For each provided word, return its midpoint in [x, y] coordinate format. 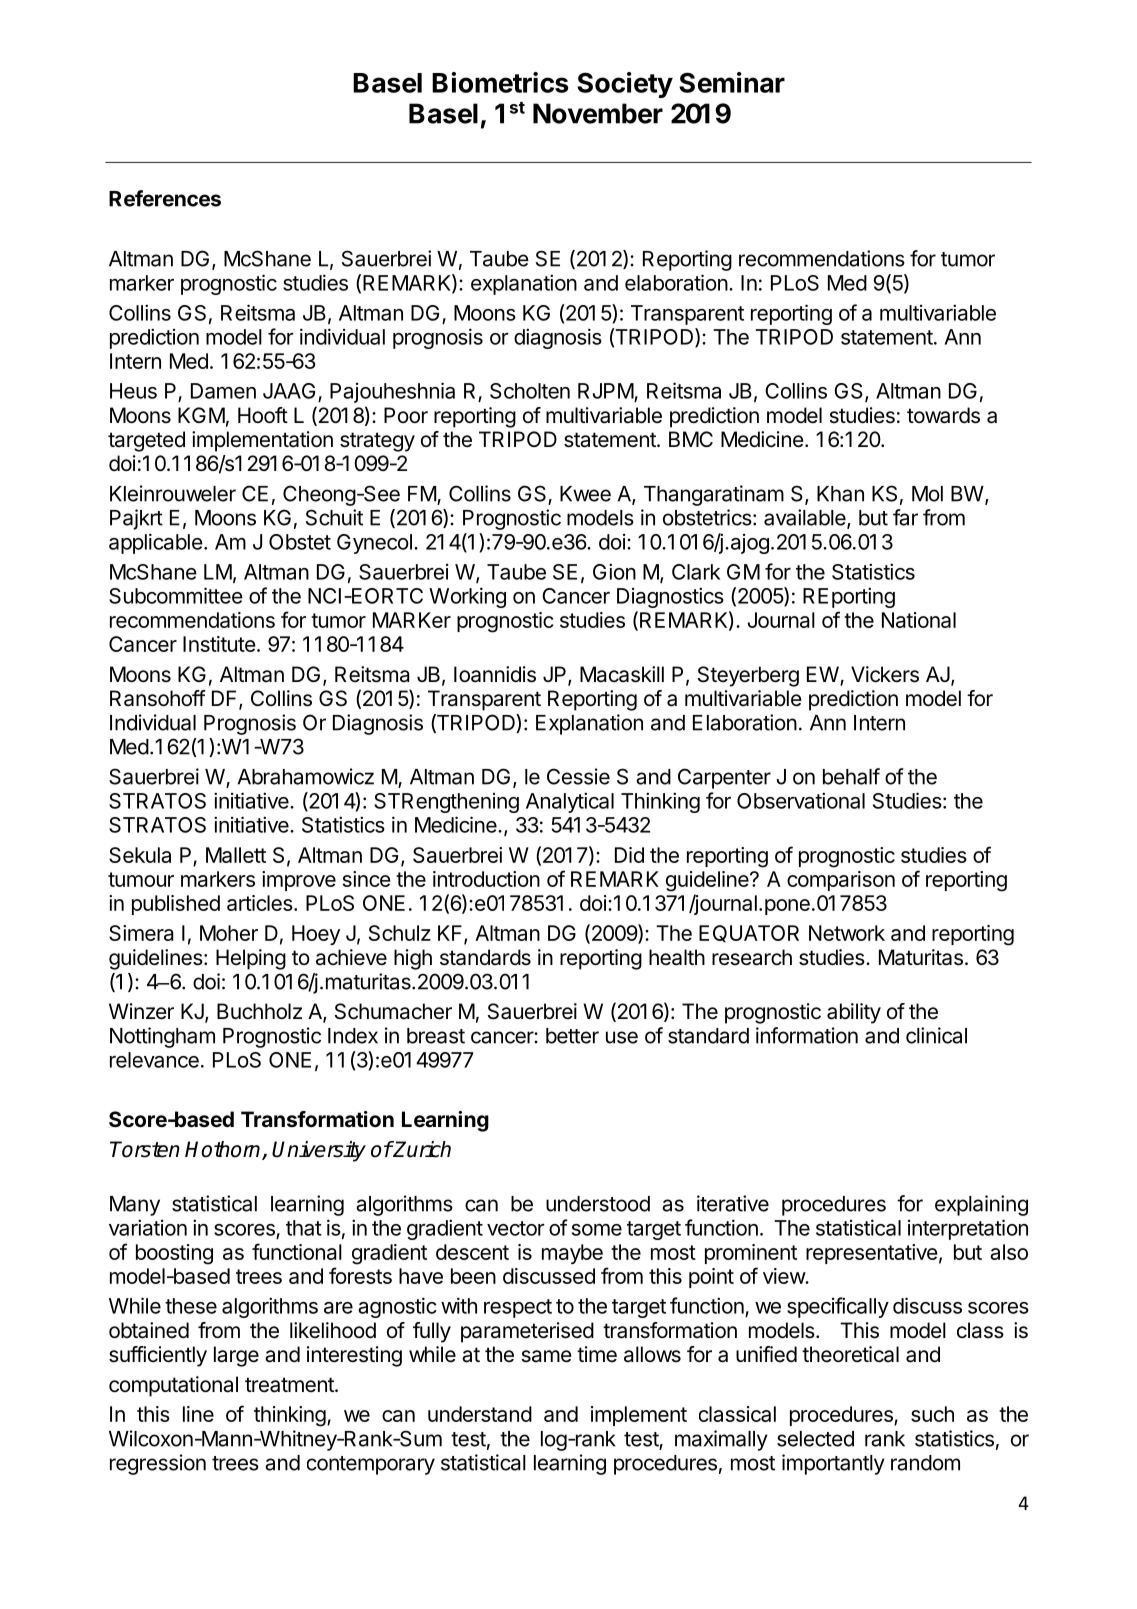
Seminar [732, 82]
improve [299, 881]
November [598, 113]
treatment [290, 1385]
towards [943, 415]
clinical [936, 1035]
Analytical [570, 802]
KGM [201, 415]
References [165, 198]
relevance [154, 1060]
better [572, 1036]
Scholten [530, 391]
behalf [851, 776]
